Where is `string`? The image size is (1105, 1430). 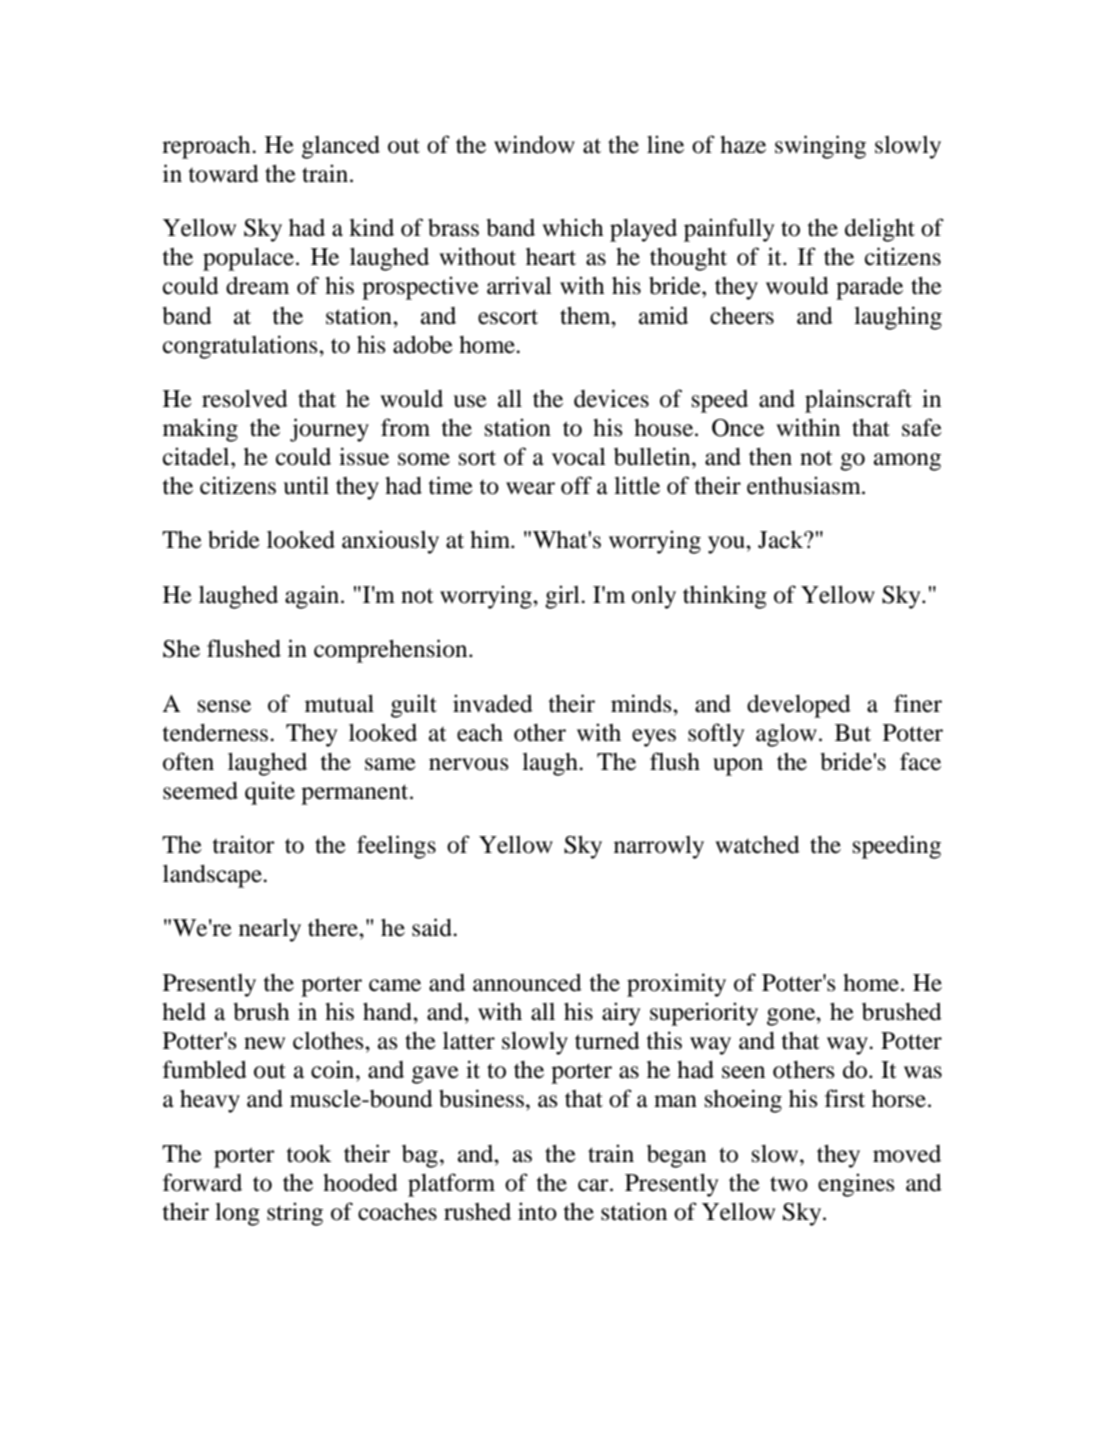
string is located at coordinates (295, 1214).
